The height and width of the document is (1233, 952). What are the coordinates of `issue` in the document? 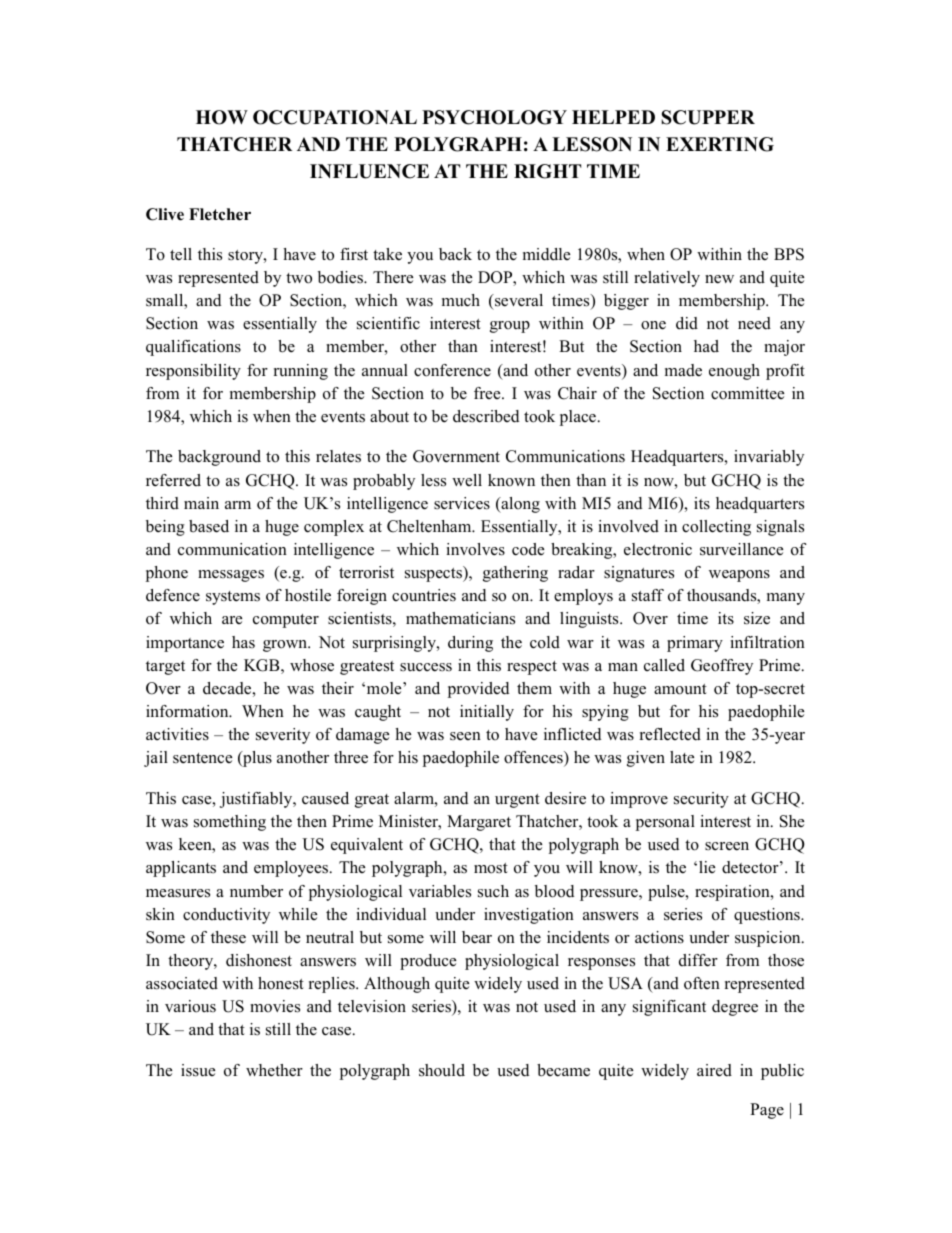 It's located at (198, 1070).
